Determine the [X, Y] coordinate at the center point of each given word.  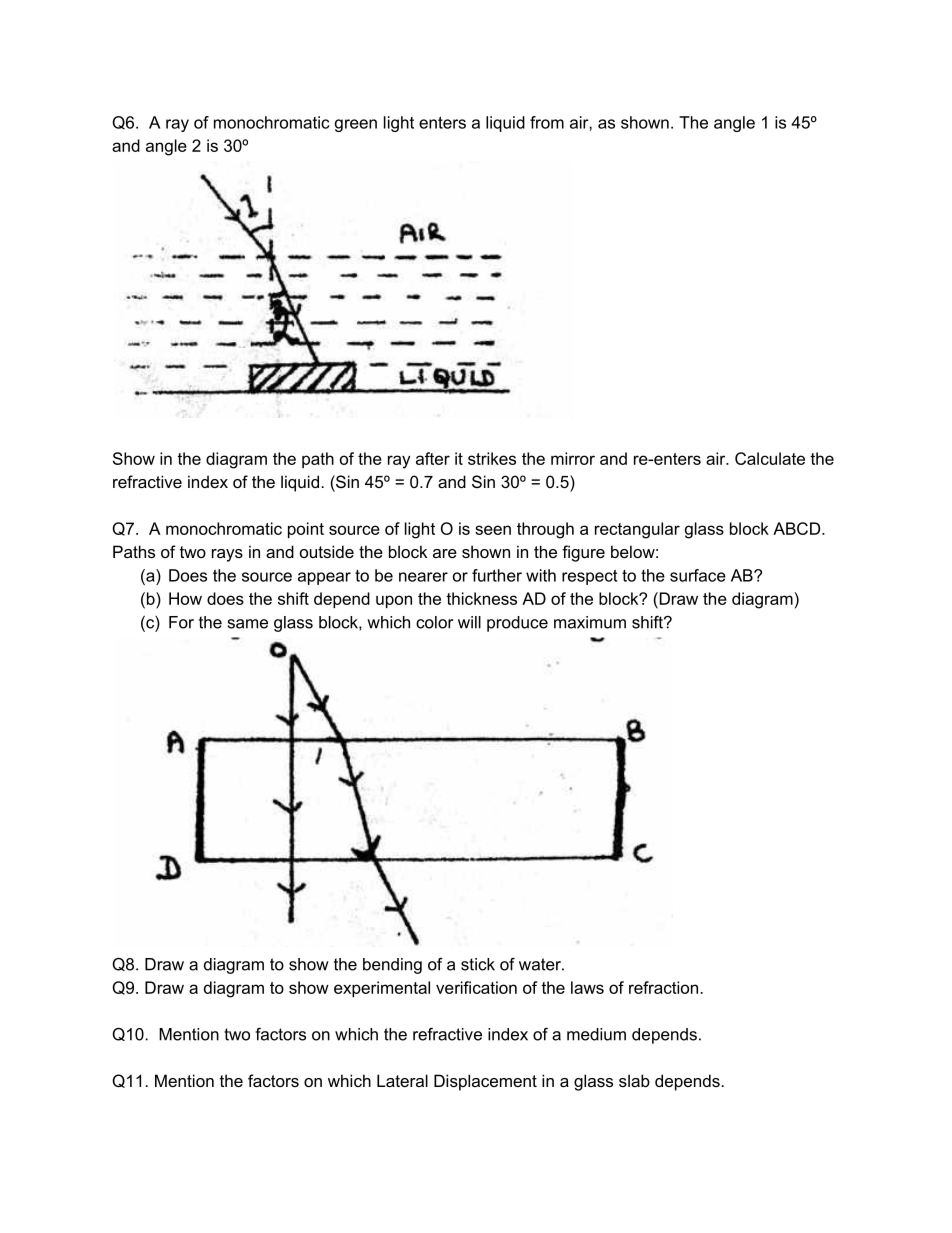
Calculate [770, 458]
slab [634, 1080]
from [547, 122]
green [356, 125]
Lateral [402, 1080]
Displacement [485, 1082]
